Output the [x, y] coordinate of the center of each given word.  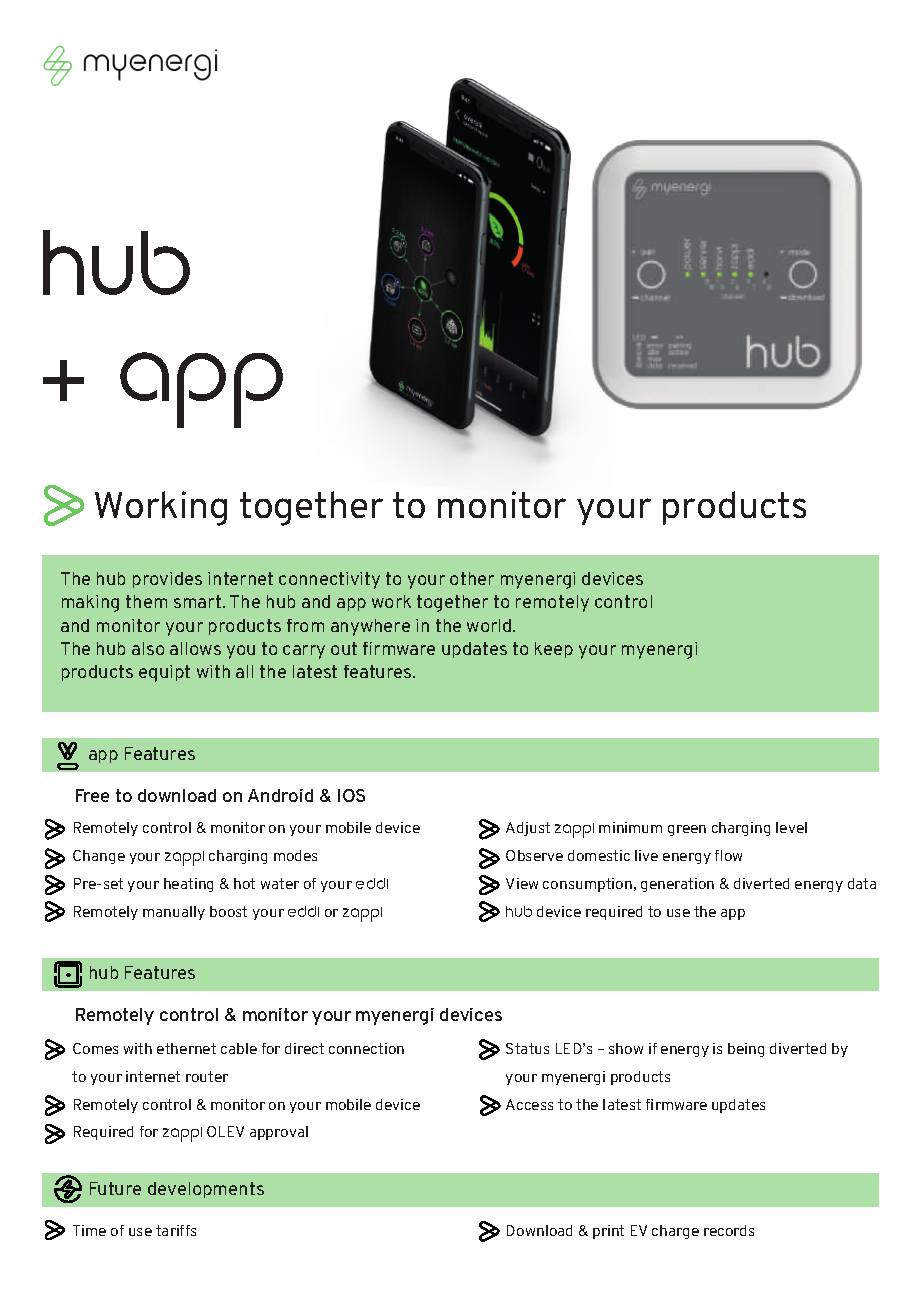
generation [677, 885]
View [522, 883]
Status [527, 1048]
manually [174, 913]
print [608, 1232]
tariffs [176, 1230]
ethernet [186, 1048]
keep [554, 650]
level [791, 827]
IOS [351, 795]
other [472, 578]
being [746, 1050]
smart [199, 601]
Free [92, 795]
